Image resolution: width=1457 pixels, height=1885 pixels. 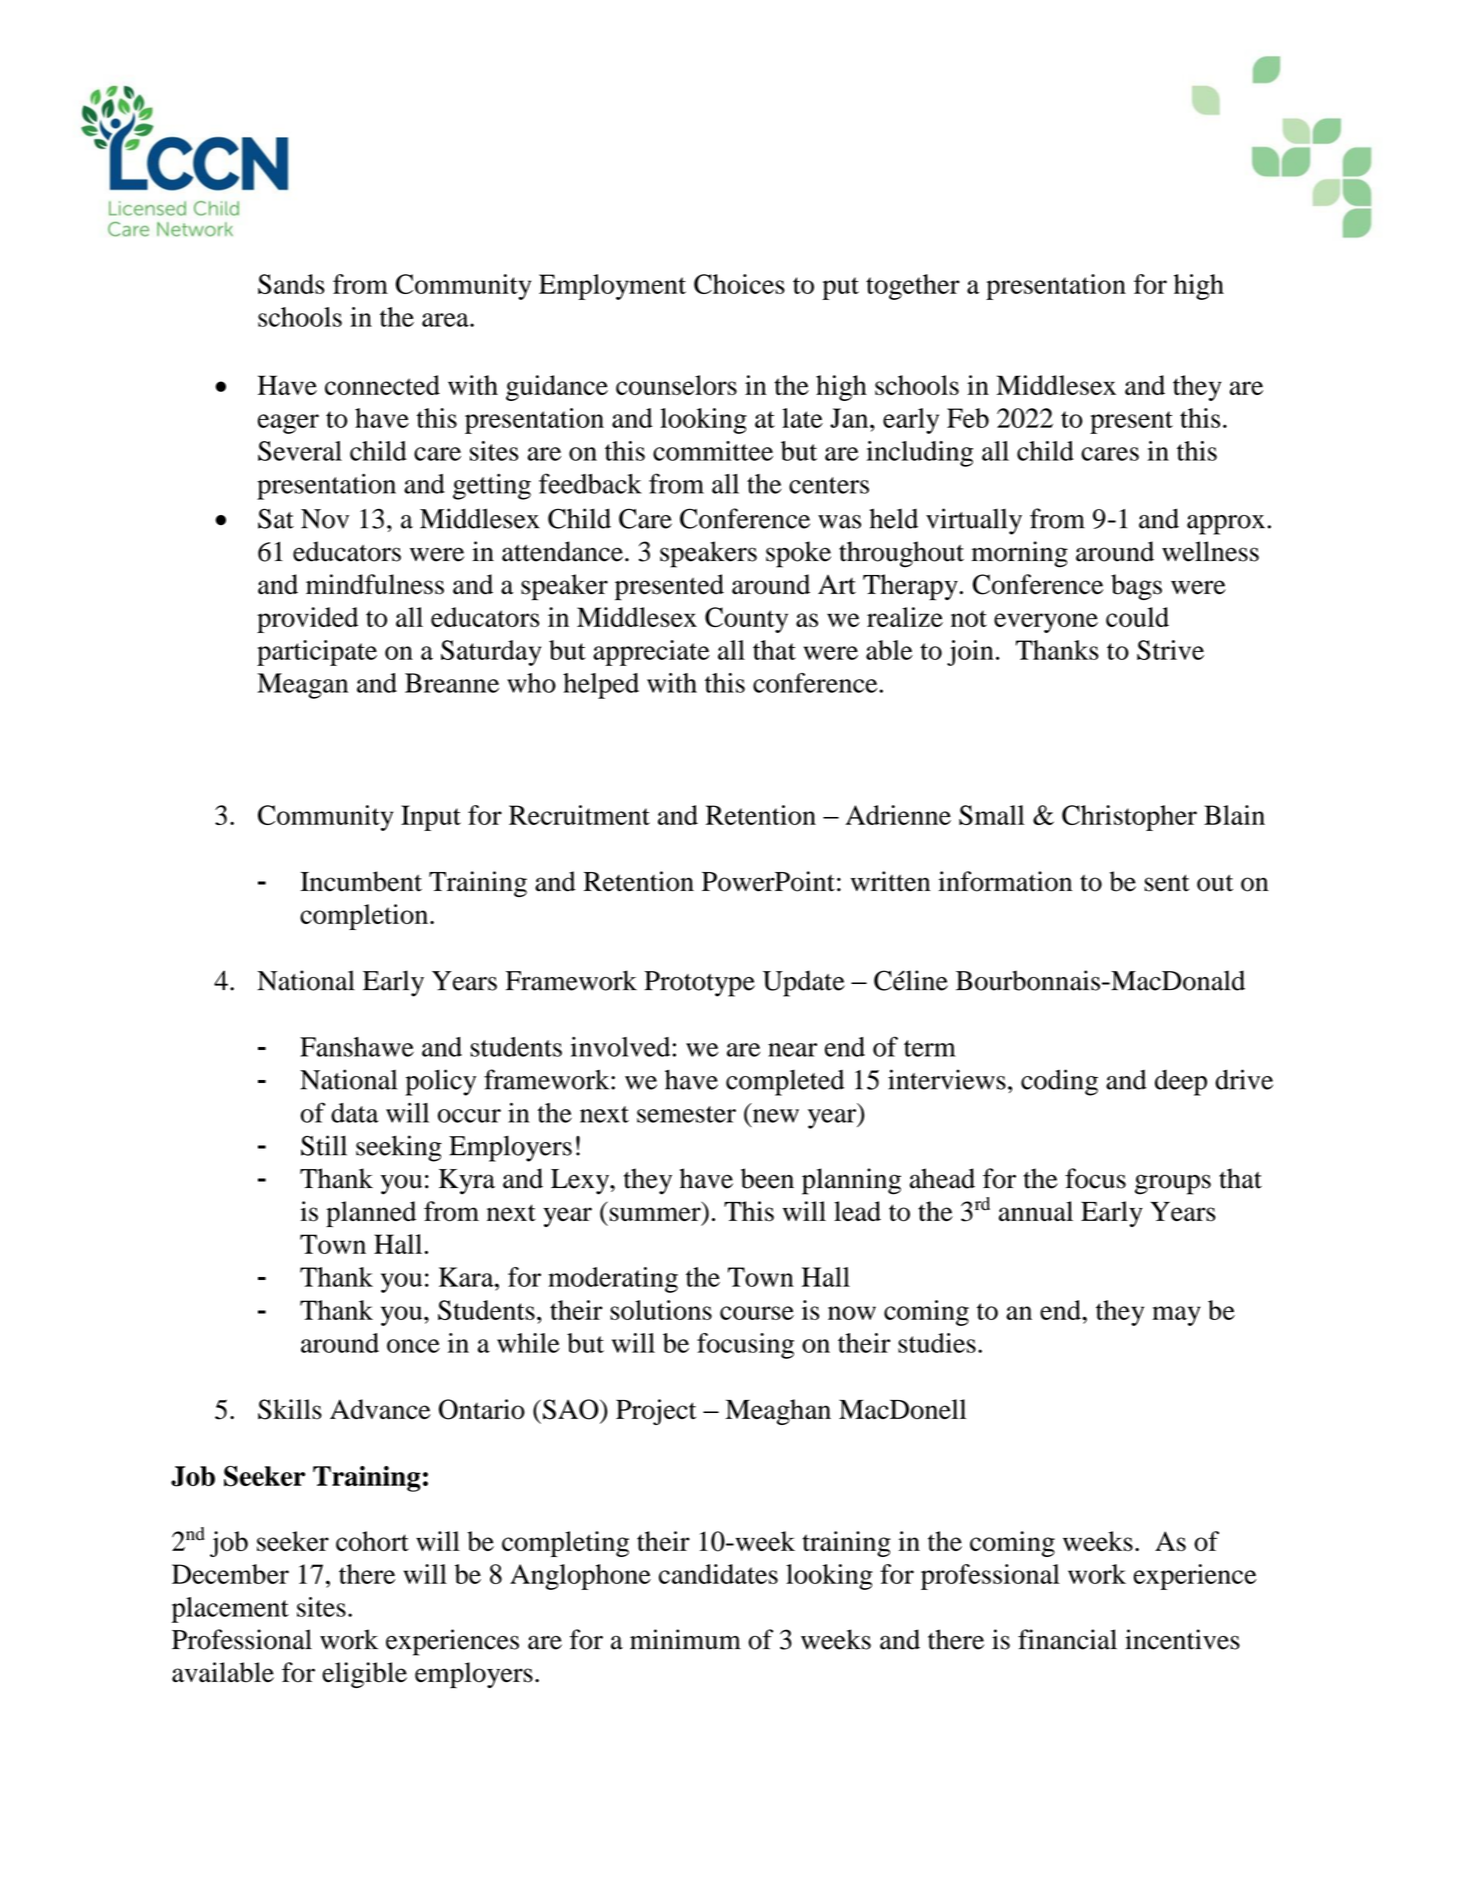 I want to click on Input, so click(x=431, y=818).
